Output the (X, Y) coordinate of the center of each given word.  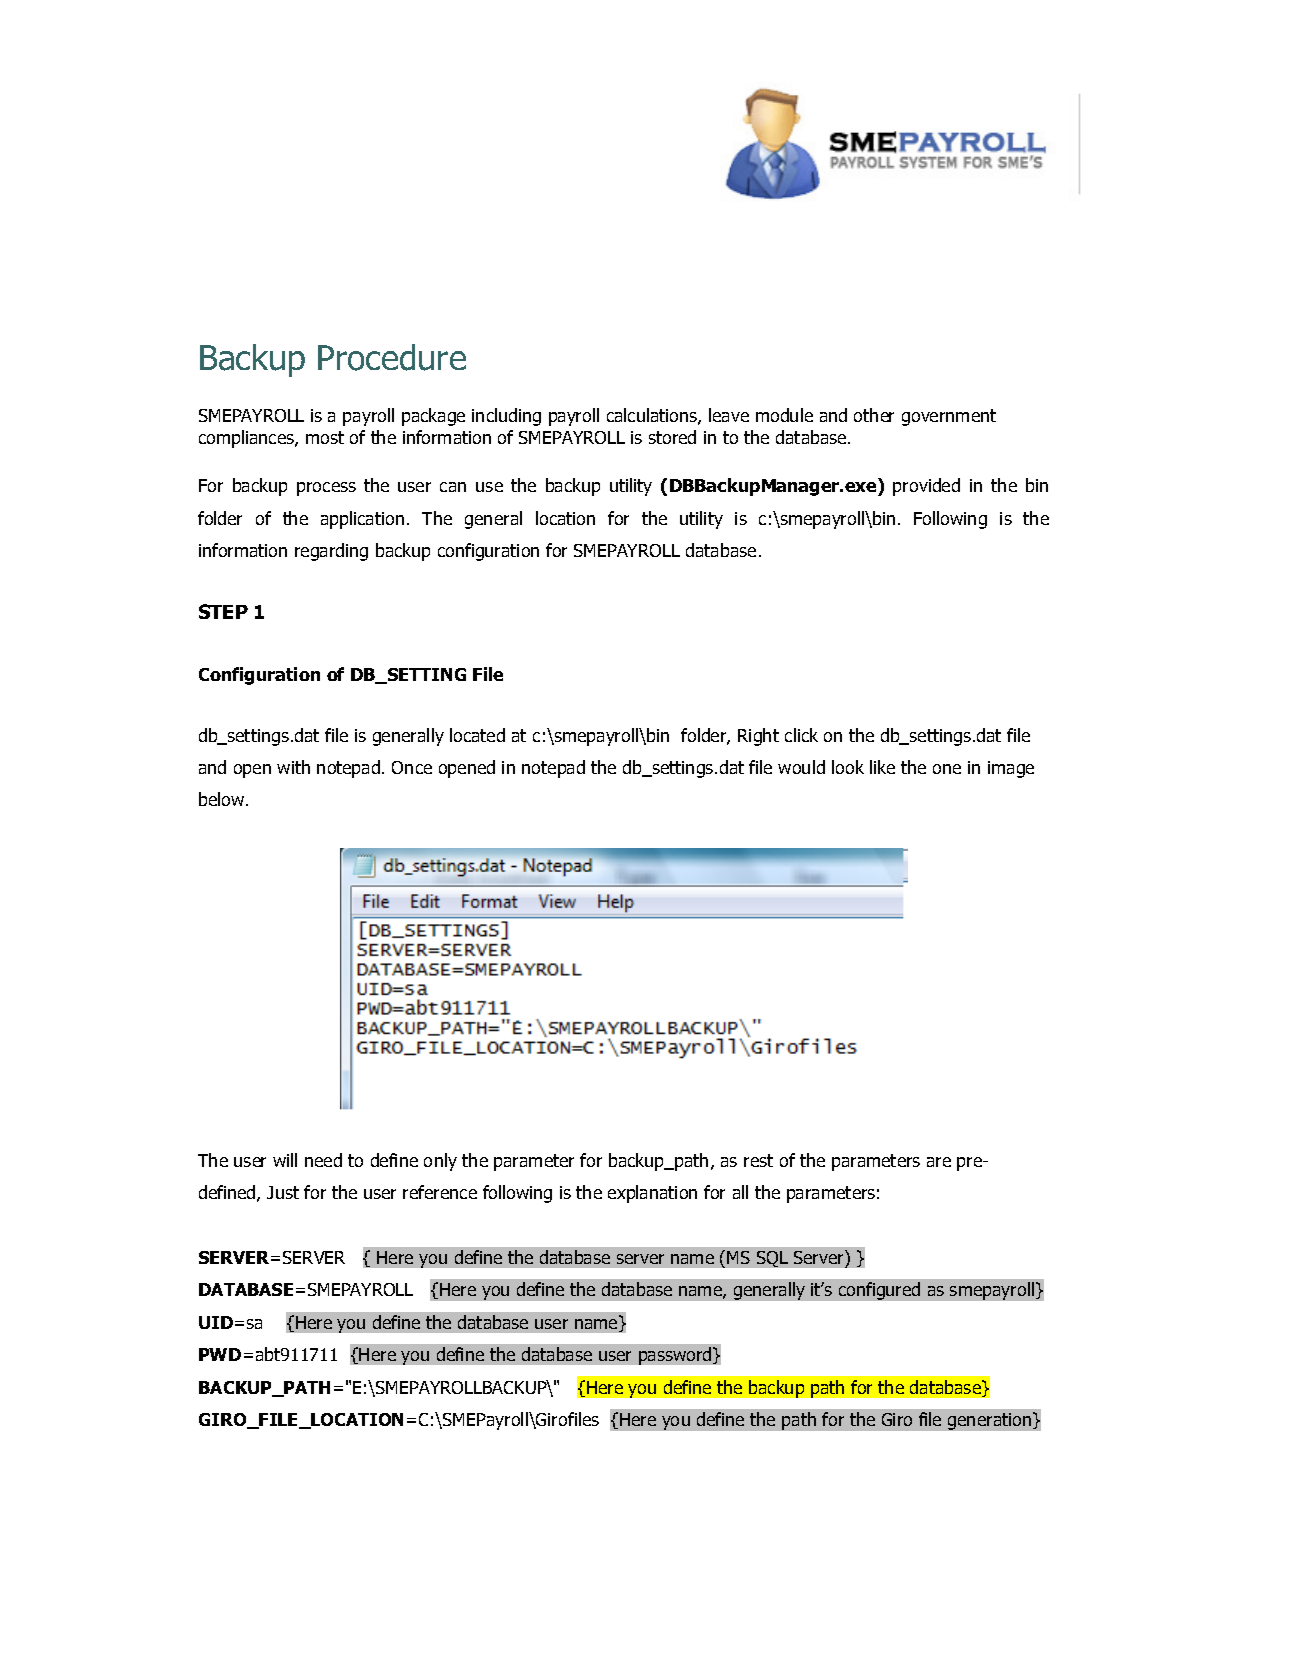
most (325, 437)
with (293, 767)
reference (440, 1192)
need (323, 1160)
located (477, 735)
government (949, 417)
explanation (652, 1194)
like (882, 767)
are (939, 1162)
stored (672, 437)
